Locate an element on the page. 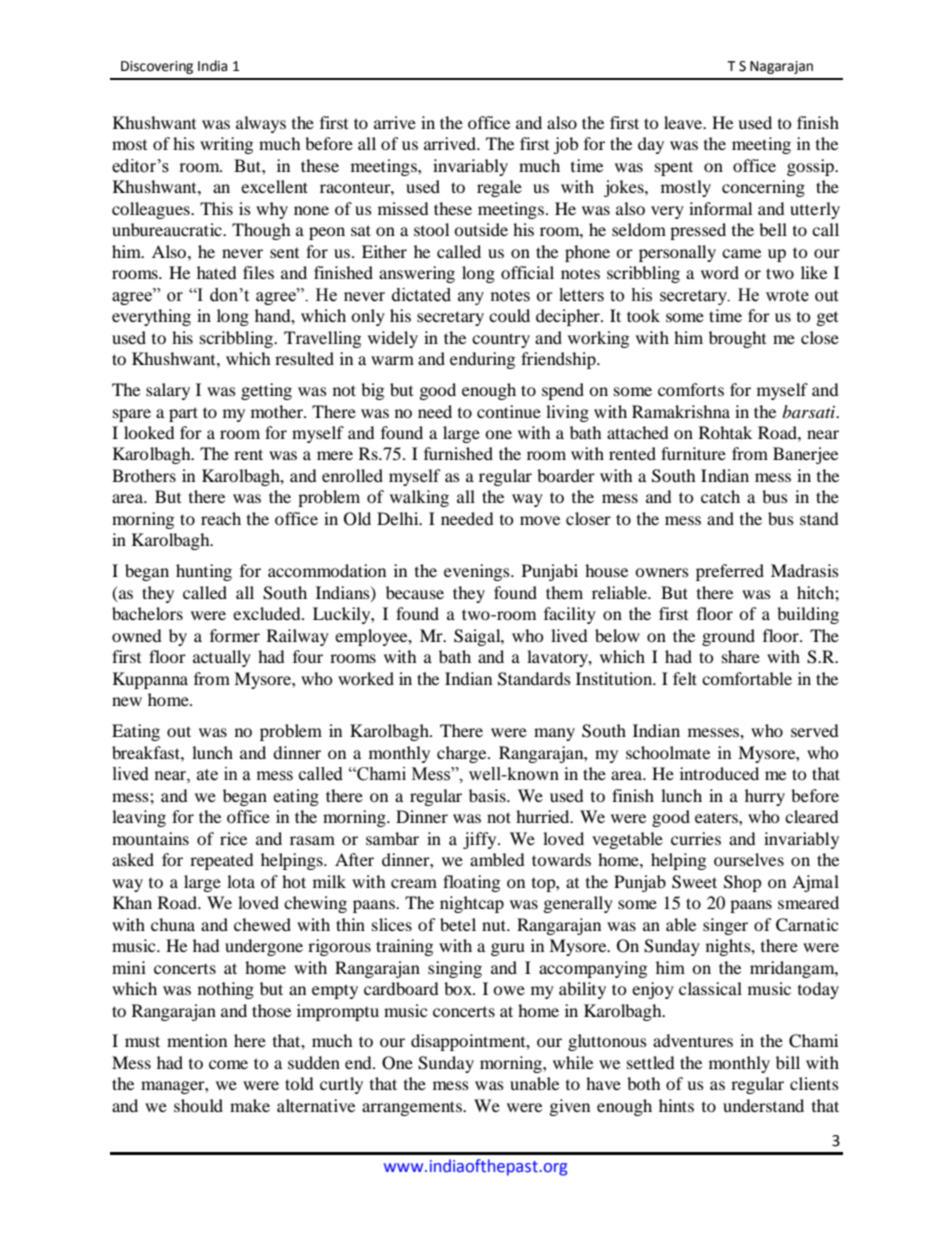 Image resolution: width=952 pixels, height=1233 pixels. part is located at coordinates (183, 414).
